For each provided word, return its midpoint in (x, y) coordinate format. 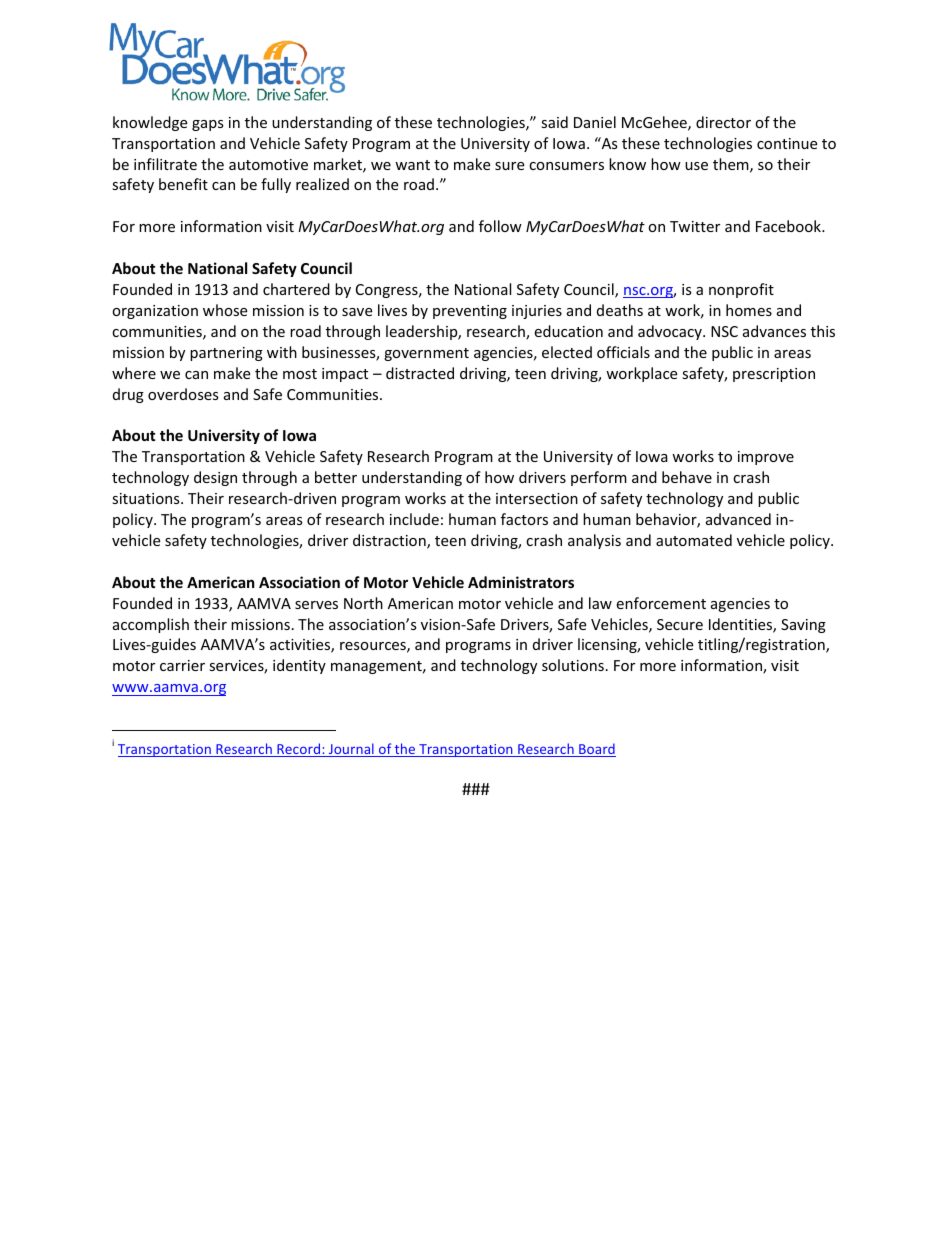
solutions (573, 665)
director (723, 122)
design (215, 478)
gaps (208, 125)
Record (299, 750)
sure (509, 166)
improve (766, 458)
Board (596, 750)
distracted (420, 373)
